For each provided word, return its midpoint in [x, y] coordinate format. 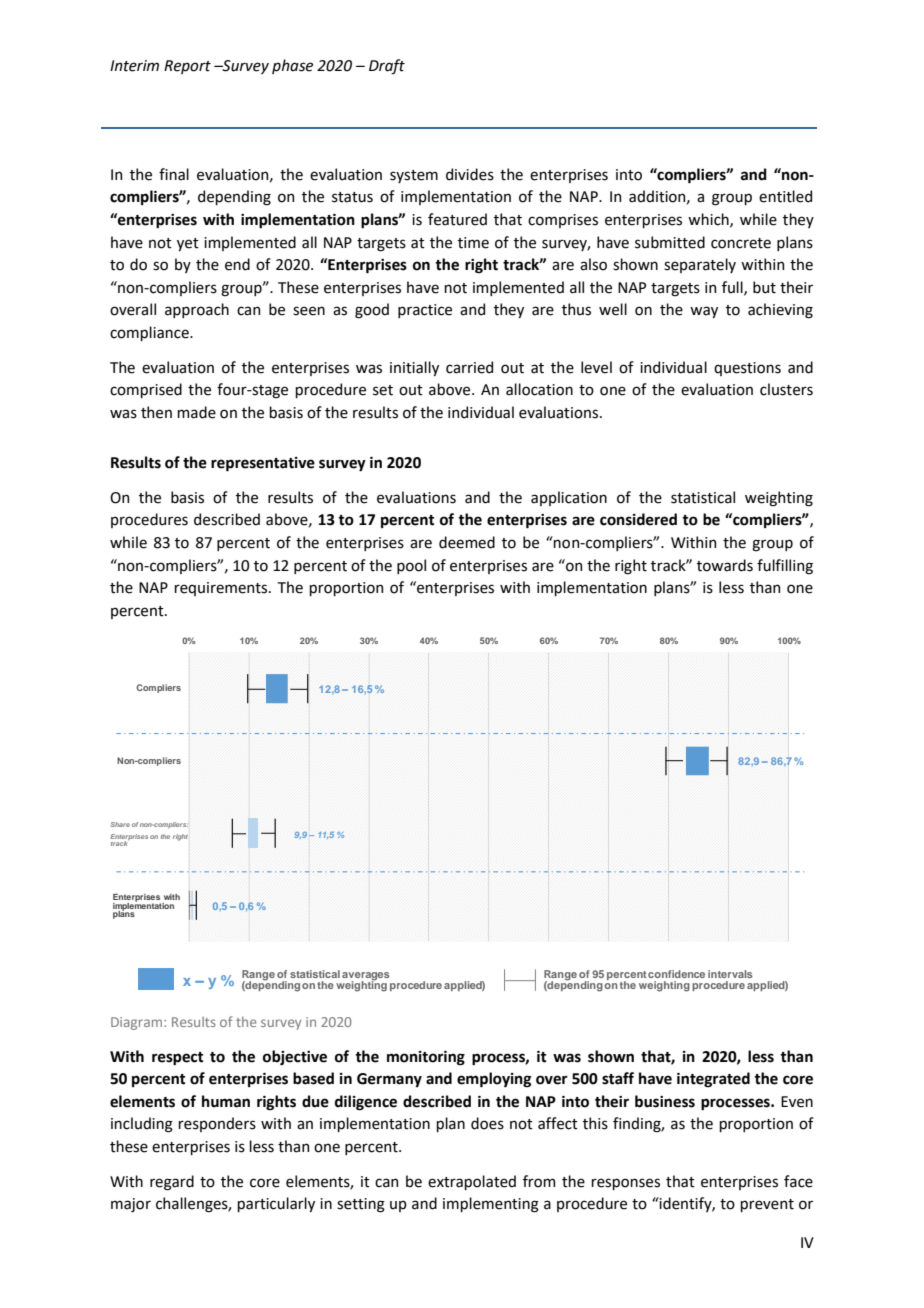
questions [747, 369]
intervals [730, 974]
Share [120, 824]
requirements [222, 589]
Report [187, 67]
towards [725, 565]
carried [469, 367]
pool [411, 566]
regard [172, 1183]
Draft [387, 66]
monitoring [426, 1058]
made [196, 412]
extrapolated [472, 1182]
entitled [785, 196]
